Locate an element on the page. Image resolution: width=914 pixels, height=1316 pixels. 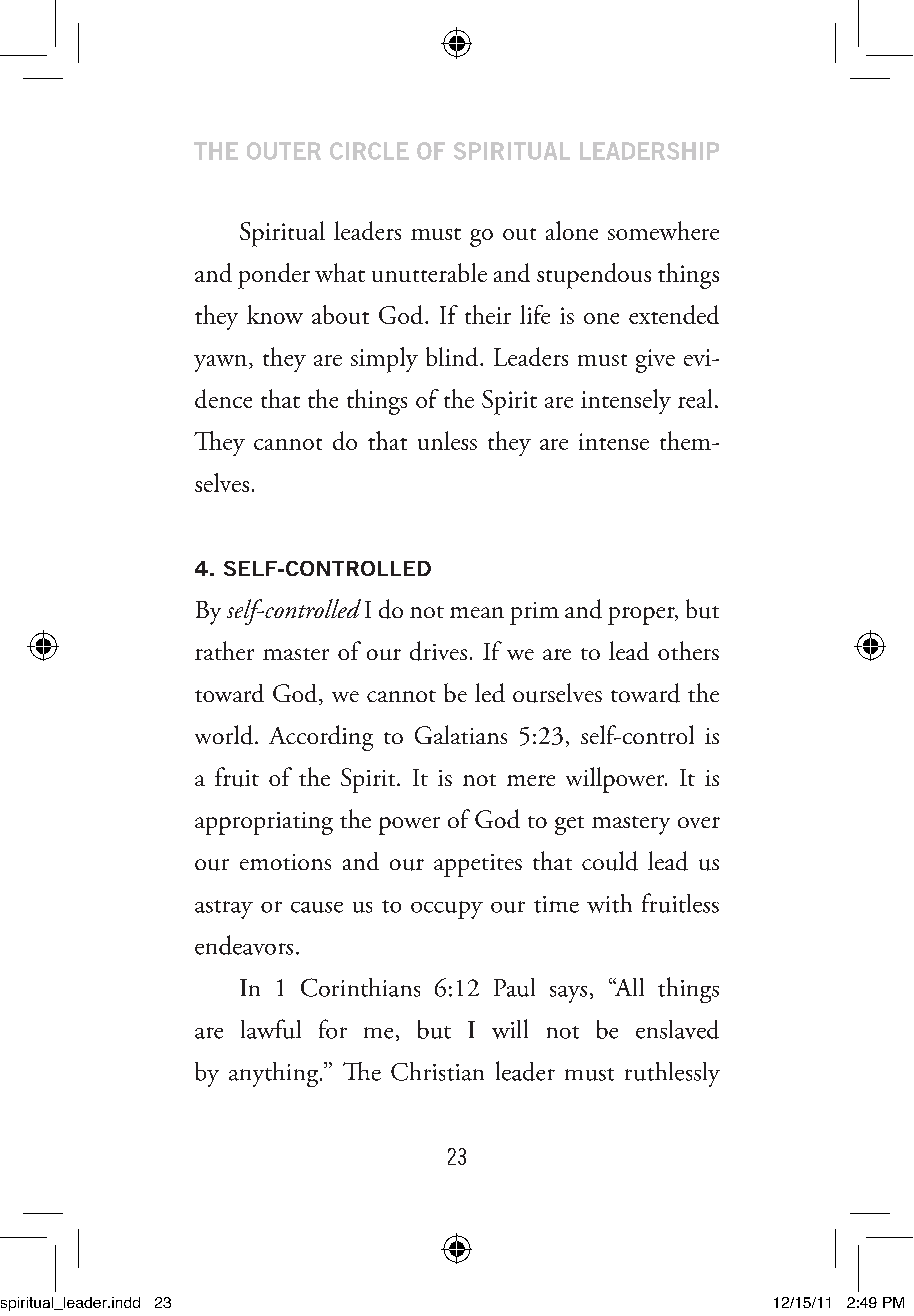
real is located at coordinates (695, 398).
